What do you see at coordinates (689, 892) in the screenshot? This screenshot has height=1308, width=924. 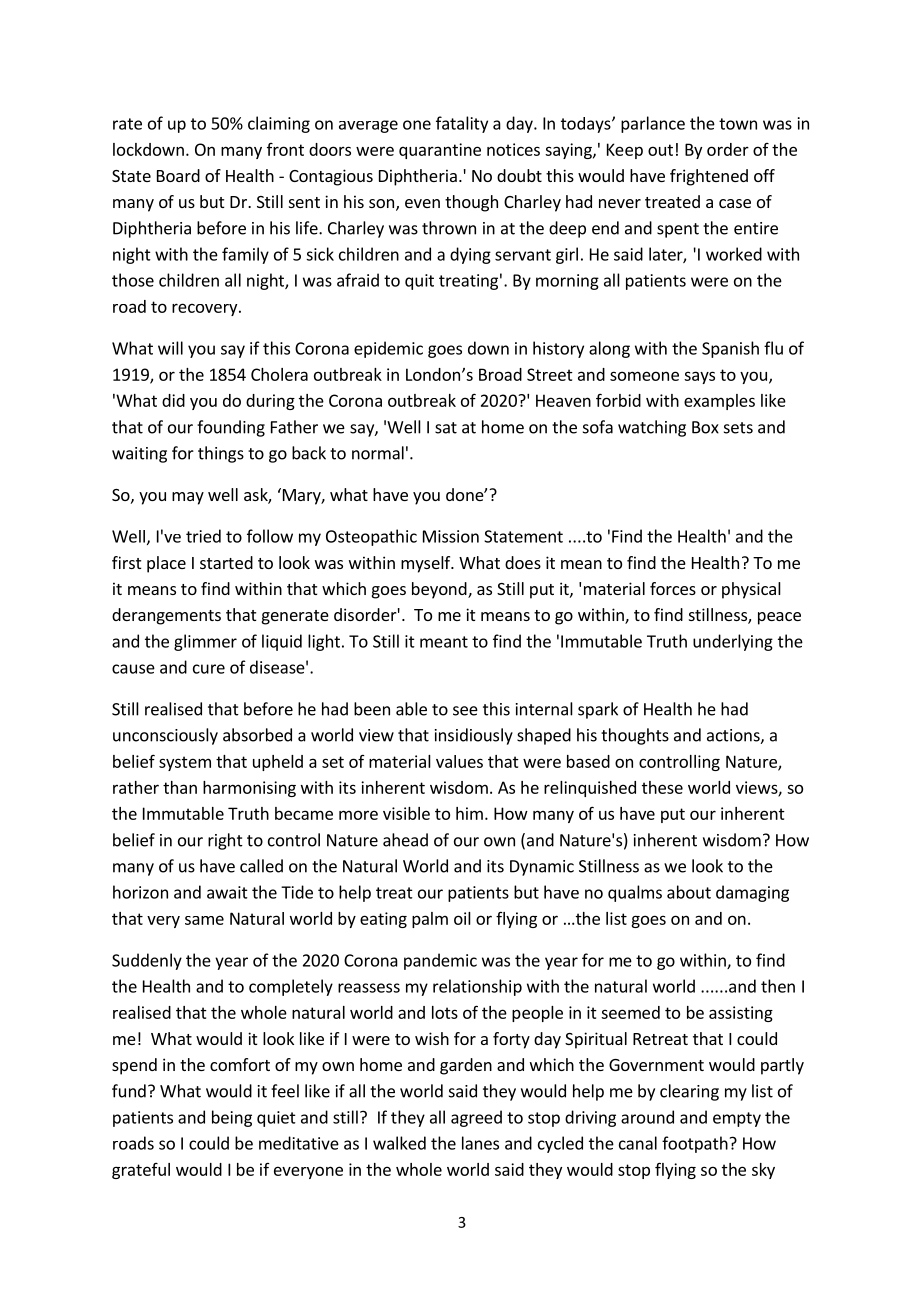 I see `about` at bounding box center [689, 892].
